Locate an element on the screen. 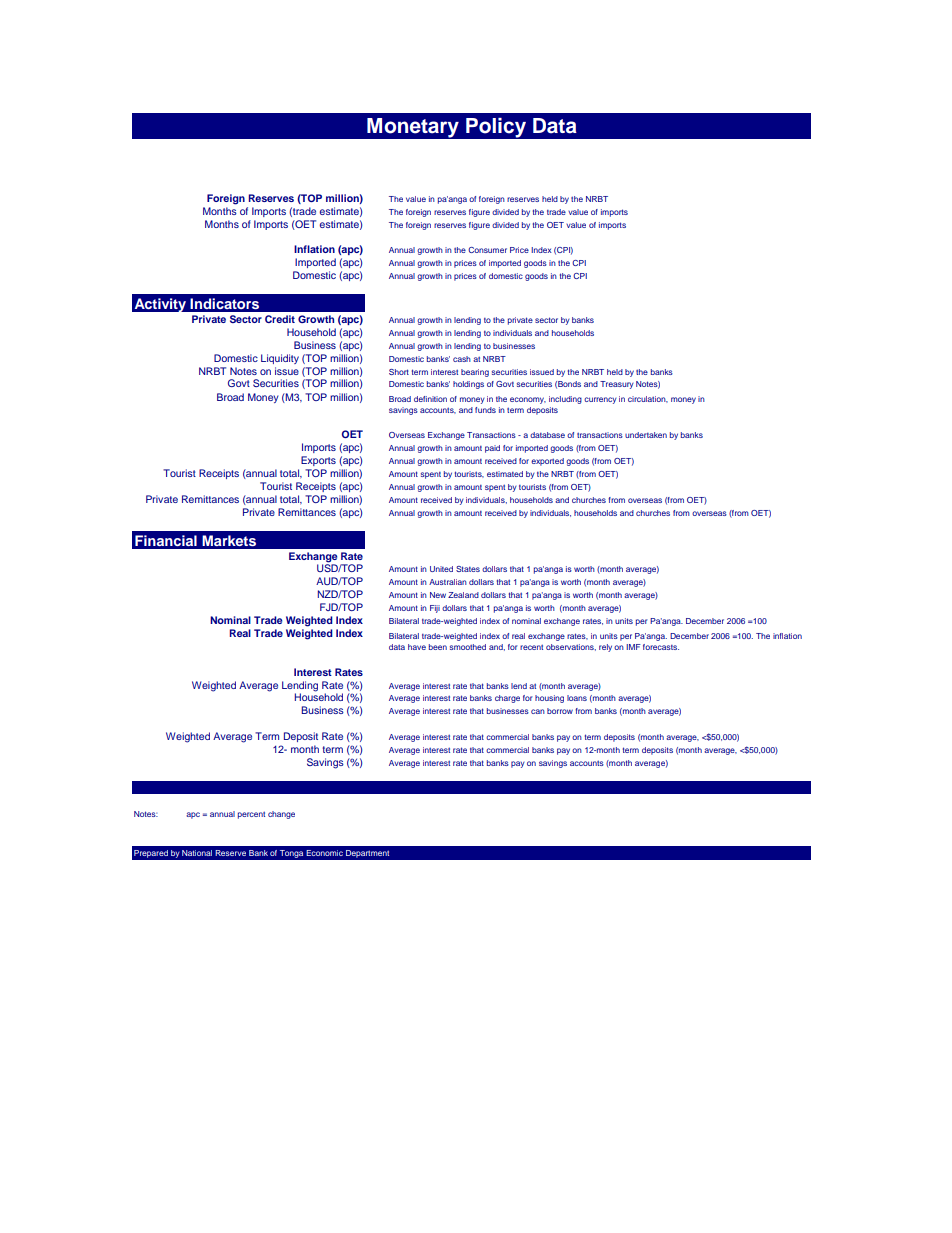 The image size is (952, 1233). paid is located at coordinates (492, 449).
